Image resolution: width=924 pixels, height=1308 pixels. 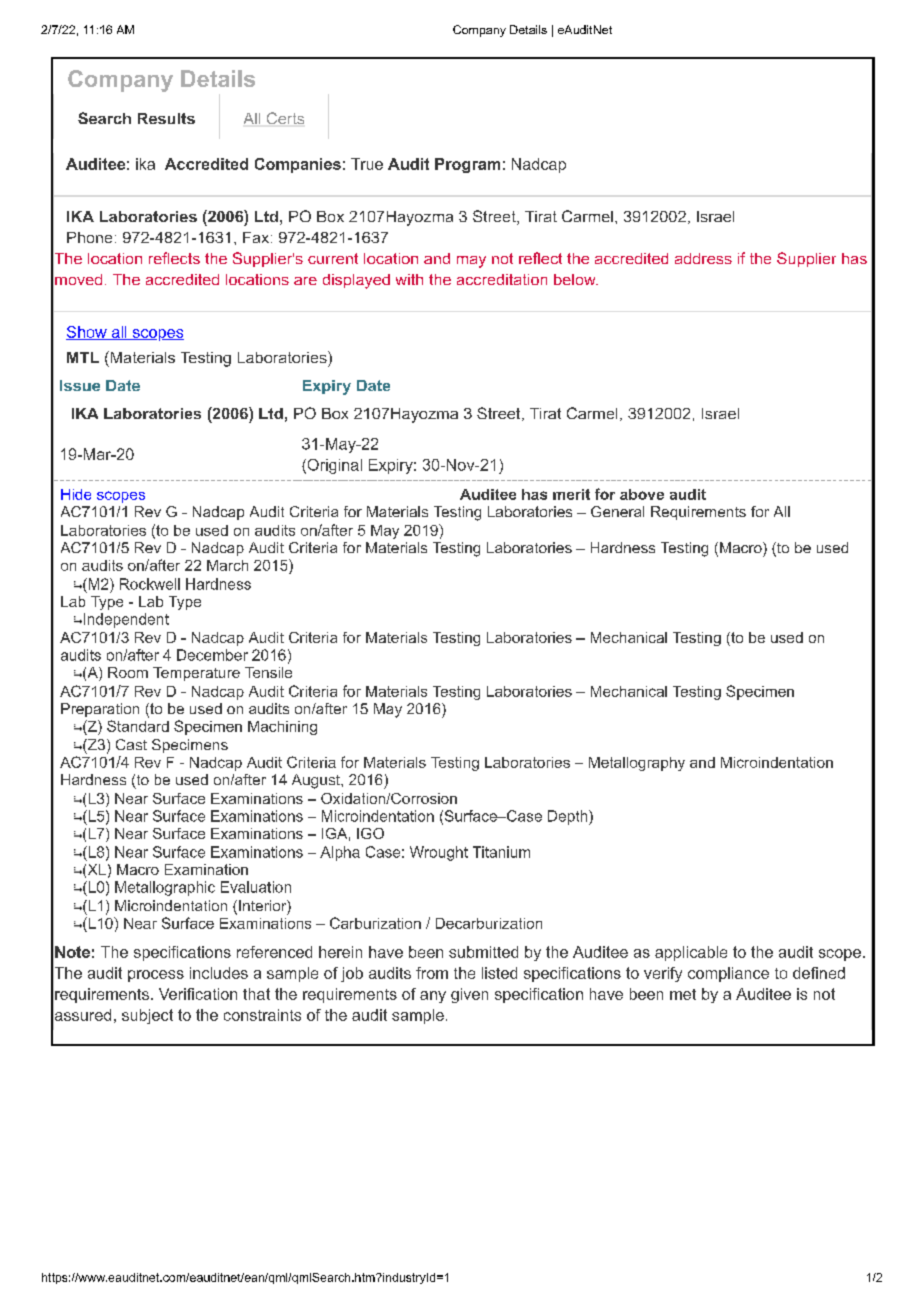 What do you see at coordinates (409, 279) in the screenshot?
I see `with` at bounding box center [409, 279].
